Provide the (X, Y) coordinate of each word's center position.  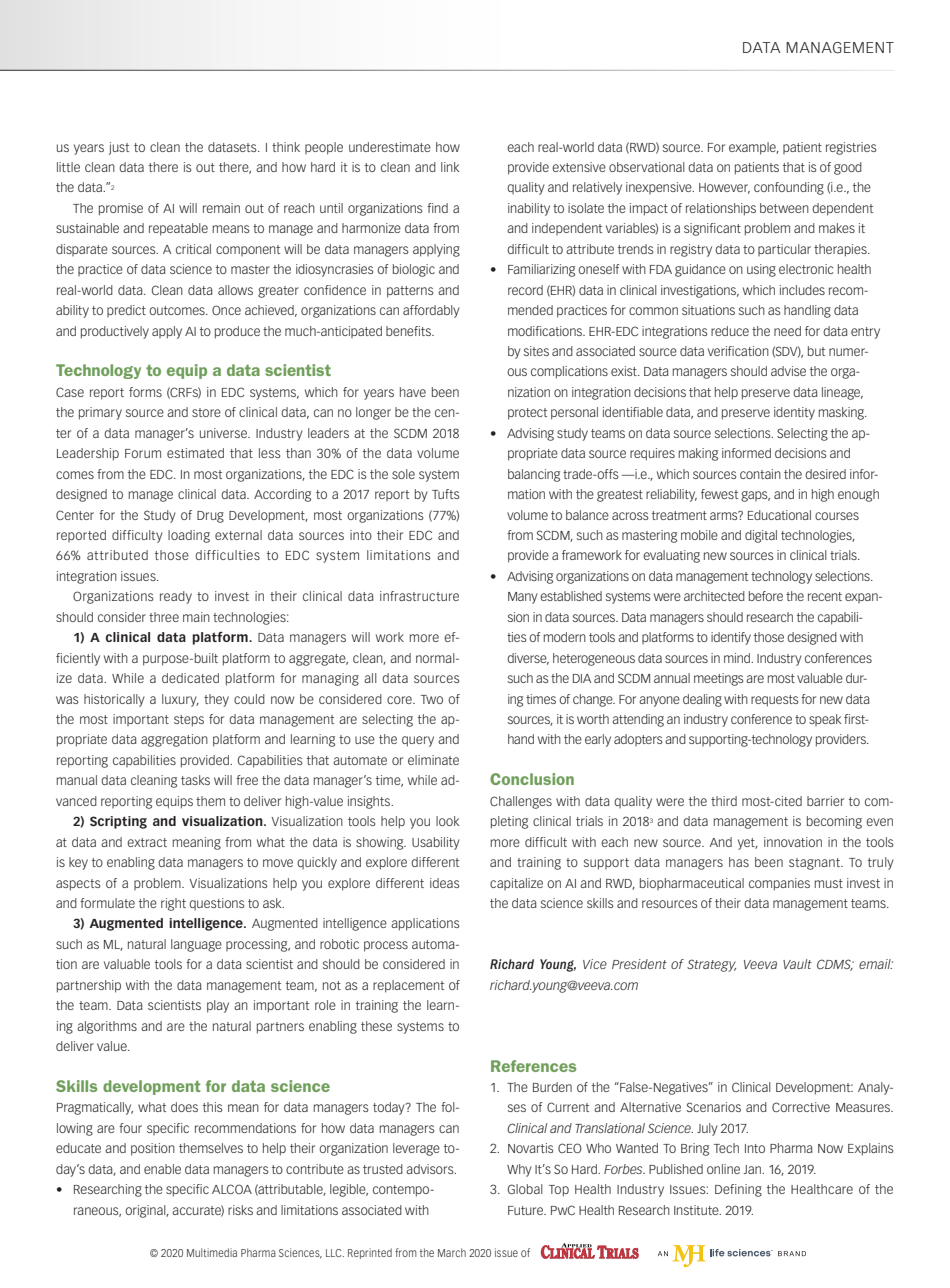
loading (189, 536)
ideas (444, 883)
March (452, 1252)
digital (761, 536)
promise (121, 209)
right (173, 904)
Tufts (445, 494)
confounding (789, 188)
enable (162, 1169)
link (450, 167)
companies (779, 884)
